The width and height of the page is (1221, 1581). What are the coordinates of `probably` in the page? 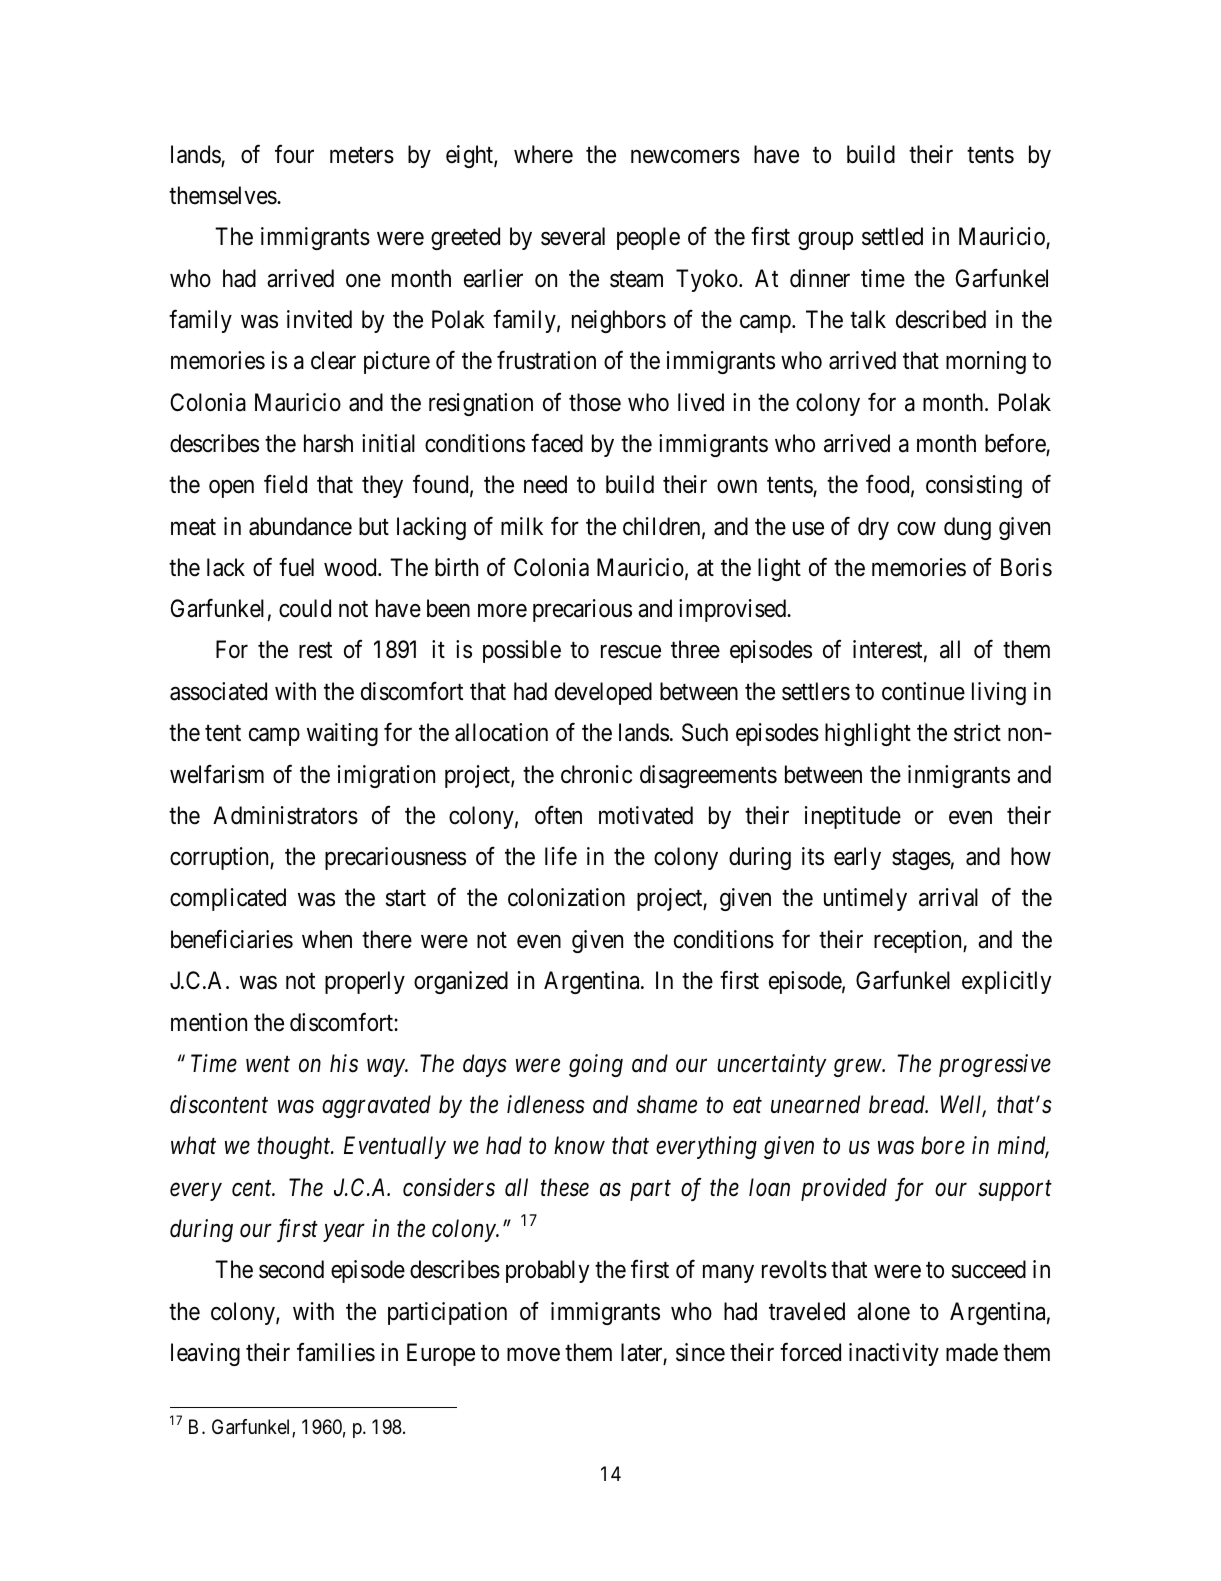 It's located at (547, 1271).
